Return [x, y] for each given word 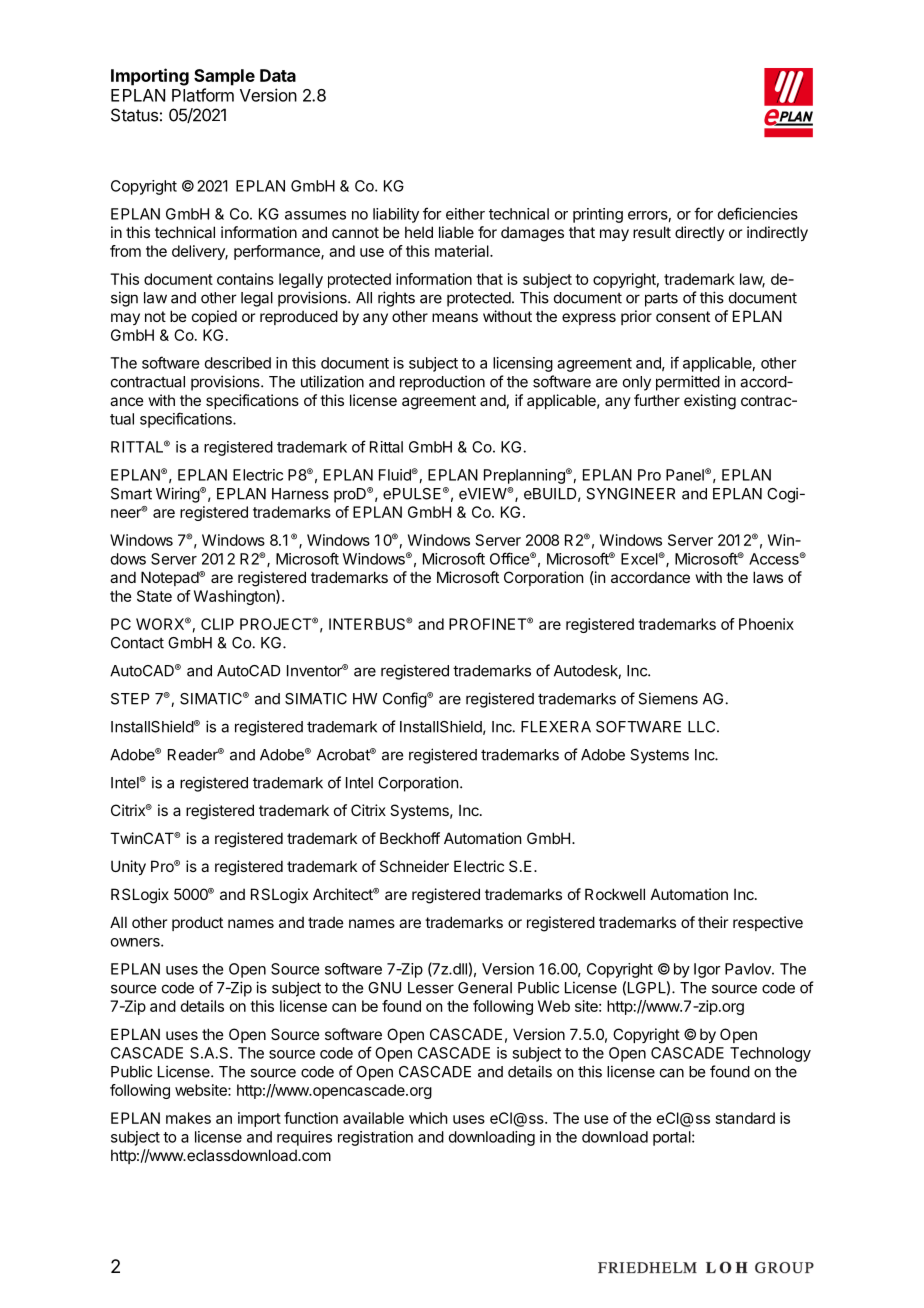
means [455, 317]
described [238, 363]
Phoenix [766, 624]
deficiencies [758, 213]
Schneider [414, 866]
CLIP [217, 624]
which [428, 1118]
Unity [128, 867]
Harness [300, 494]
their [713, 922]
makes [188, 1118]
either [465, 214]
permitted [688, 383]
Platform [203, 95]
